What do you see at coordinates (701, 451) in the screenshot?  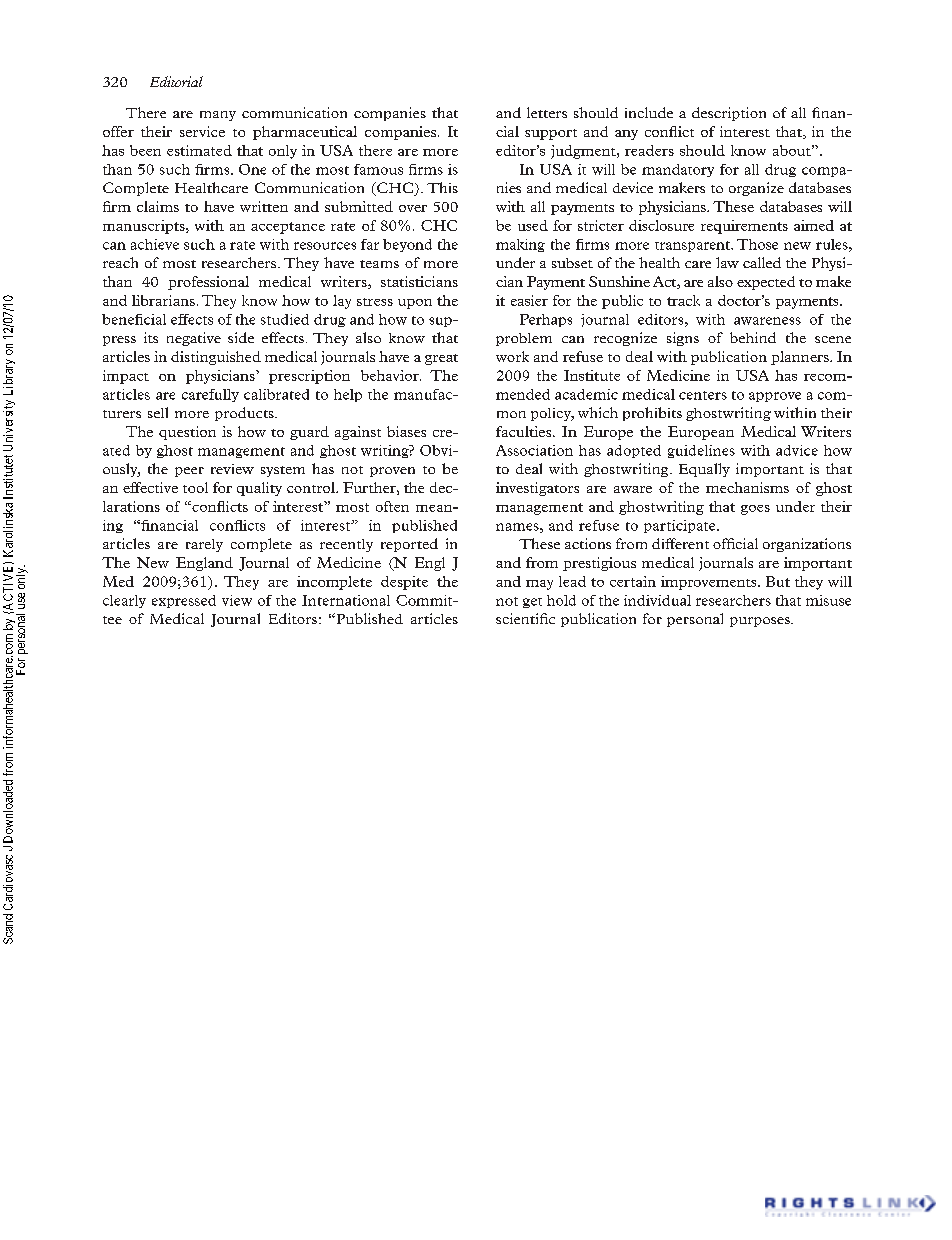 I see `guidelines` at bounding box center [701, 451].
